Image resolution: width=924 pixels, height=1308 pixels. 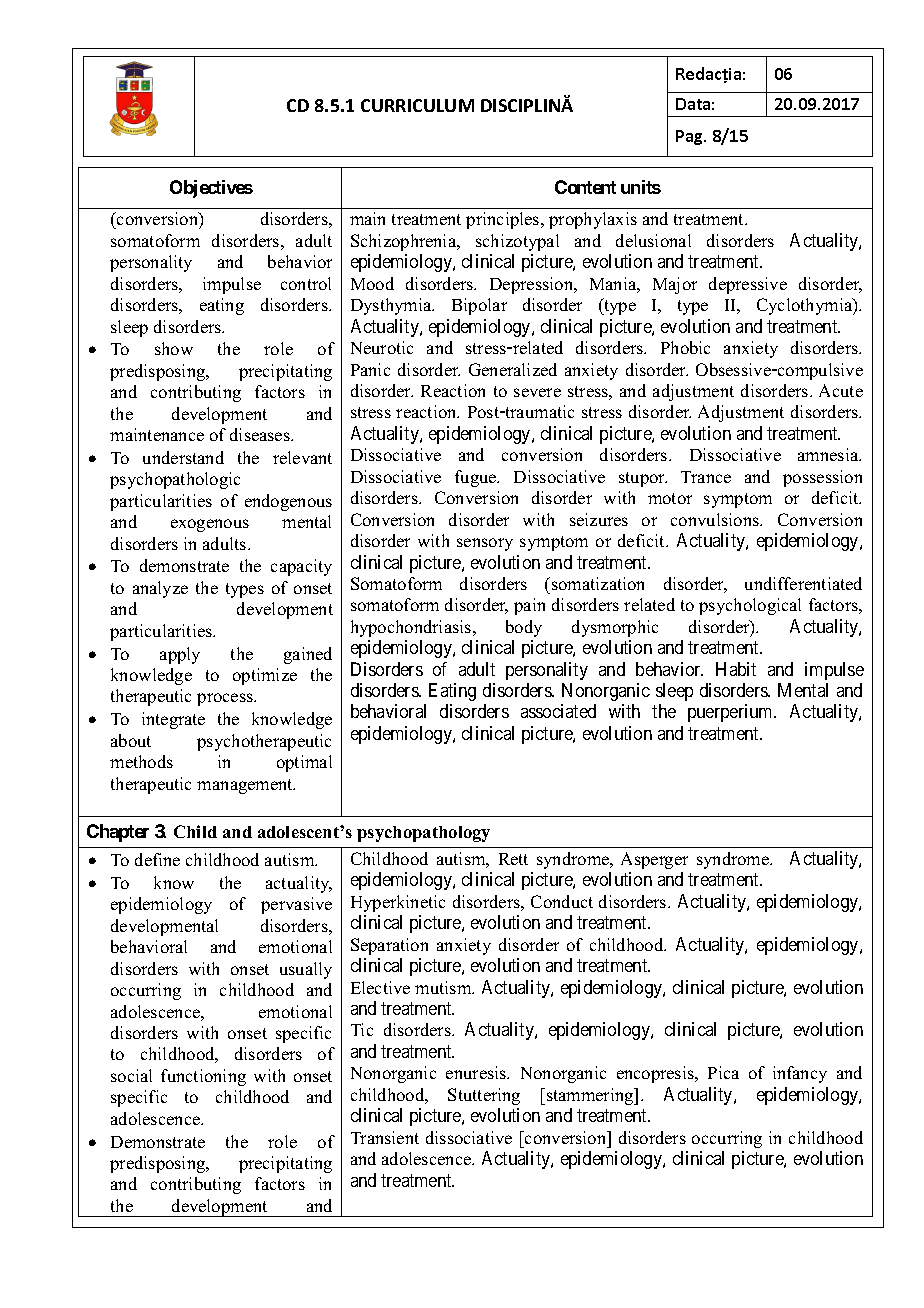 I want to click on define, so click(x=157, y=859).
